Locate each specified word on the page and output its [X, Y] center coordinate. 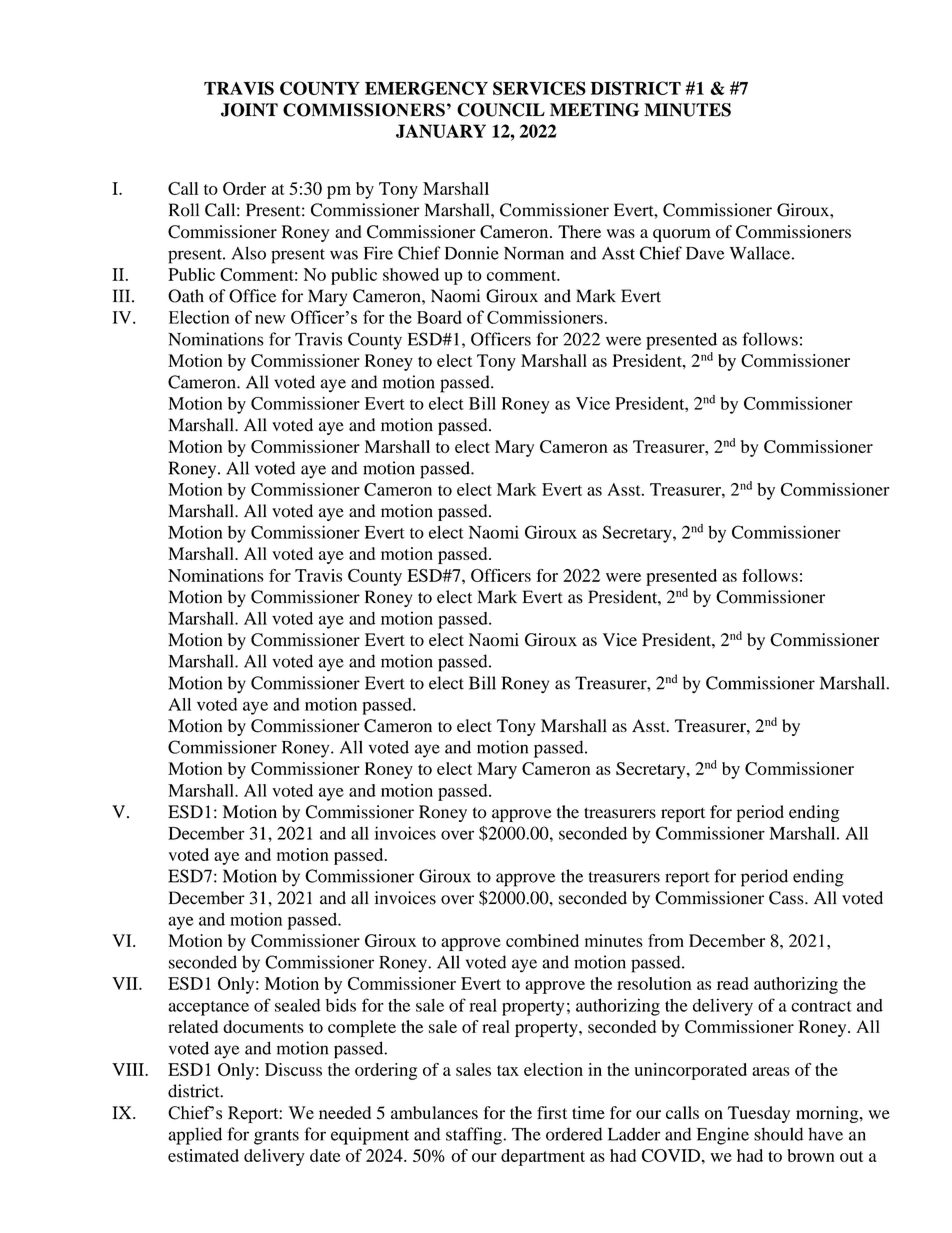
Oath [186, 296]
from [666, 940]
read [733, 983]
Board [439, 317]
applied [195, 1136]
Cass [787, 898]
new [270, 319]
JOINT [249, 110]
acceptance [208, 1008]
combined [542, 940]
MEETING [594, 110]
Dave [705, 253]
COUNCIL [501, 110]
